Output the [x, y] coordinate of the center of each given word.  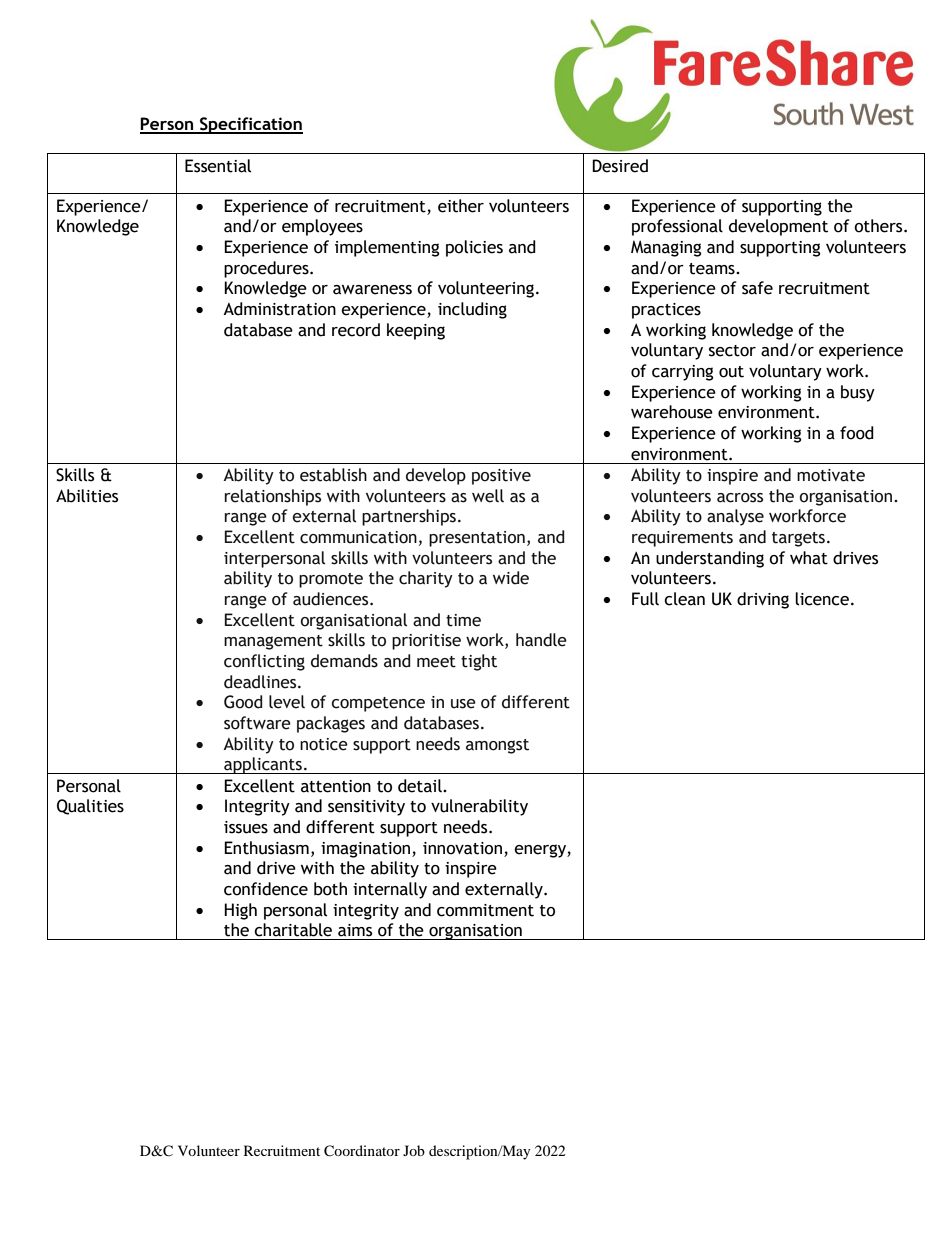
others [879, 226]
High [240, 911]
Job [414, 1150]
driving [763, 600]
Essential [218, 166]
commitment [485, 910]
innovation [462, 848]
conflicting [264, 662]
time [463, 620]
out [731, 372]
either [461, 206]
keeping [416, 331]
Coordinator [362, 1151]
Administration [279, 309]
